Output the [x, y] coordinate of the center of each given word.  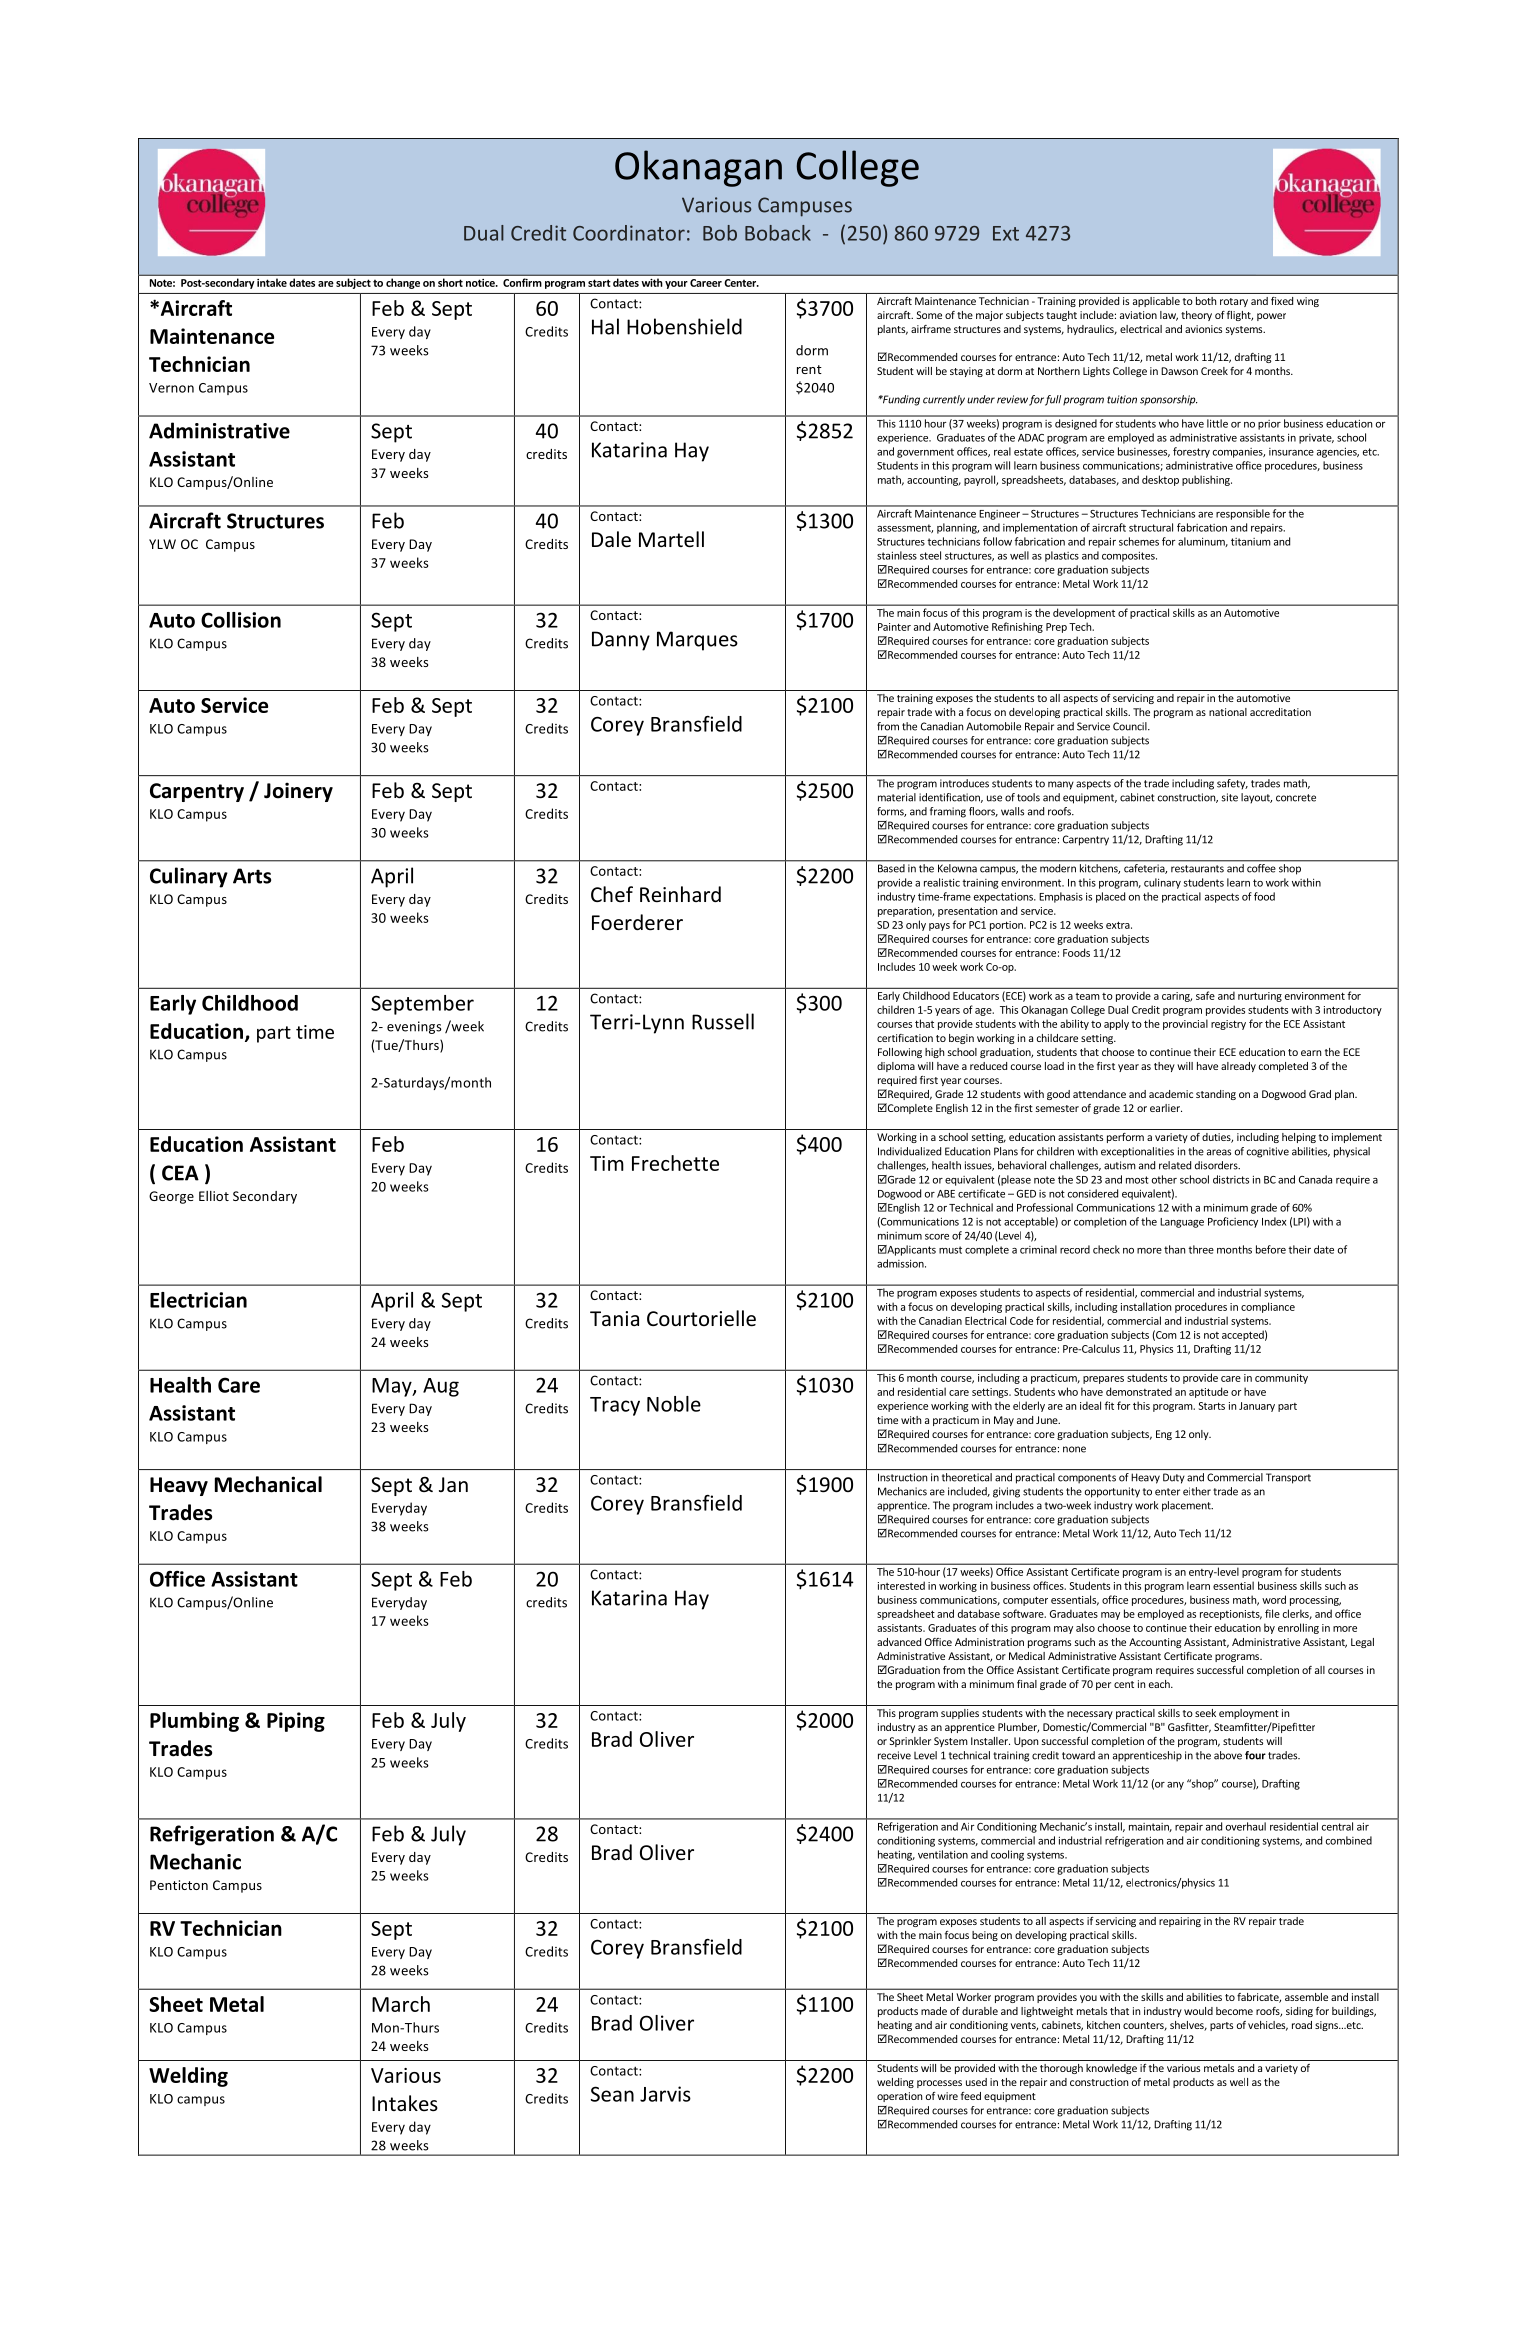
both [1206, 301]
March [401, 2004]
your [676, 285]
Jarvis [665, 2094]
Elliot [214, 1196]
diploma [896, 1067]
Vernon [171, 388]
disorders [1217, 1165]
